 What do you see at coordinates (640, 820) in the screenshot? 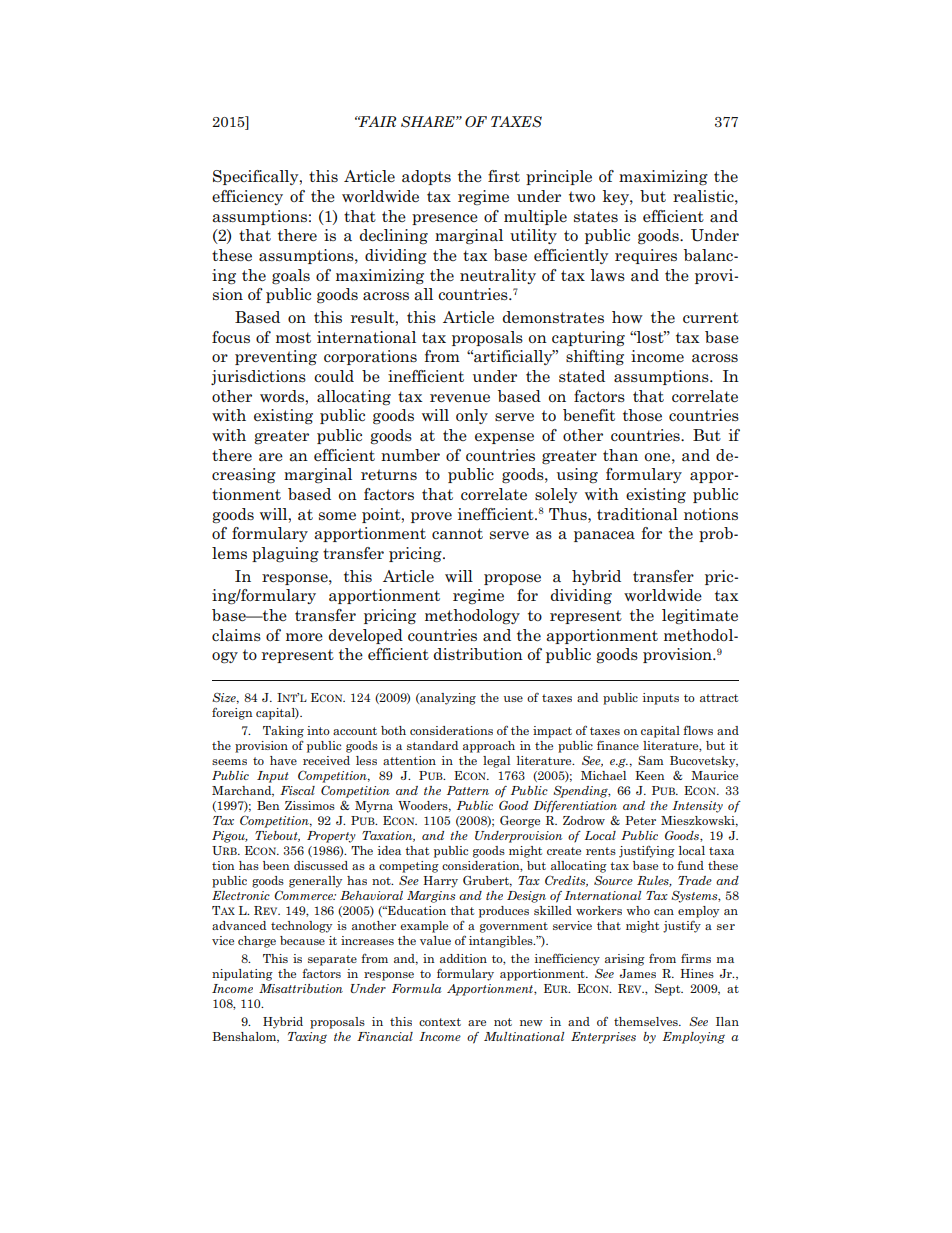
I see `Peter` at bounding box center [640, 820].
